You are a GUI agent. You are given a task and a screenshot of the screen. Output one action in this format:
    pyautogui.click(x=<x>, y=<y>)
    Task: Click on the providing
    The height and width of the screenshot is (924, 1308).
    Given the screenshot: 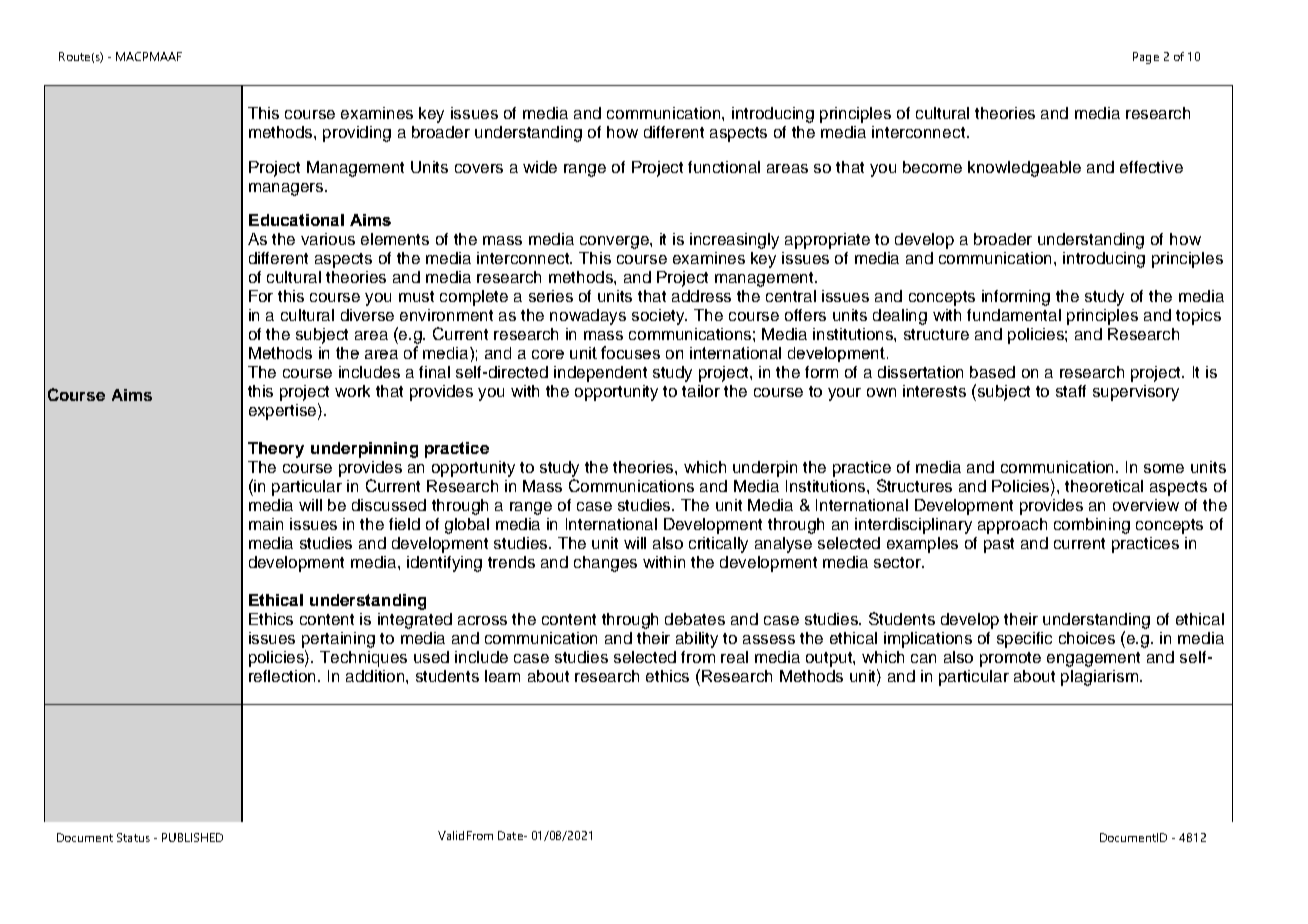 What is the action you would take?
    pyautogui.click(x=357, y=134)
